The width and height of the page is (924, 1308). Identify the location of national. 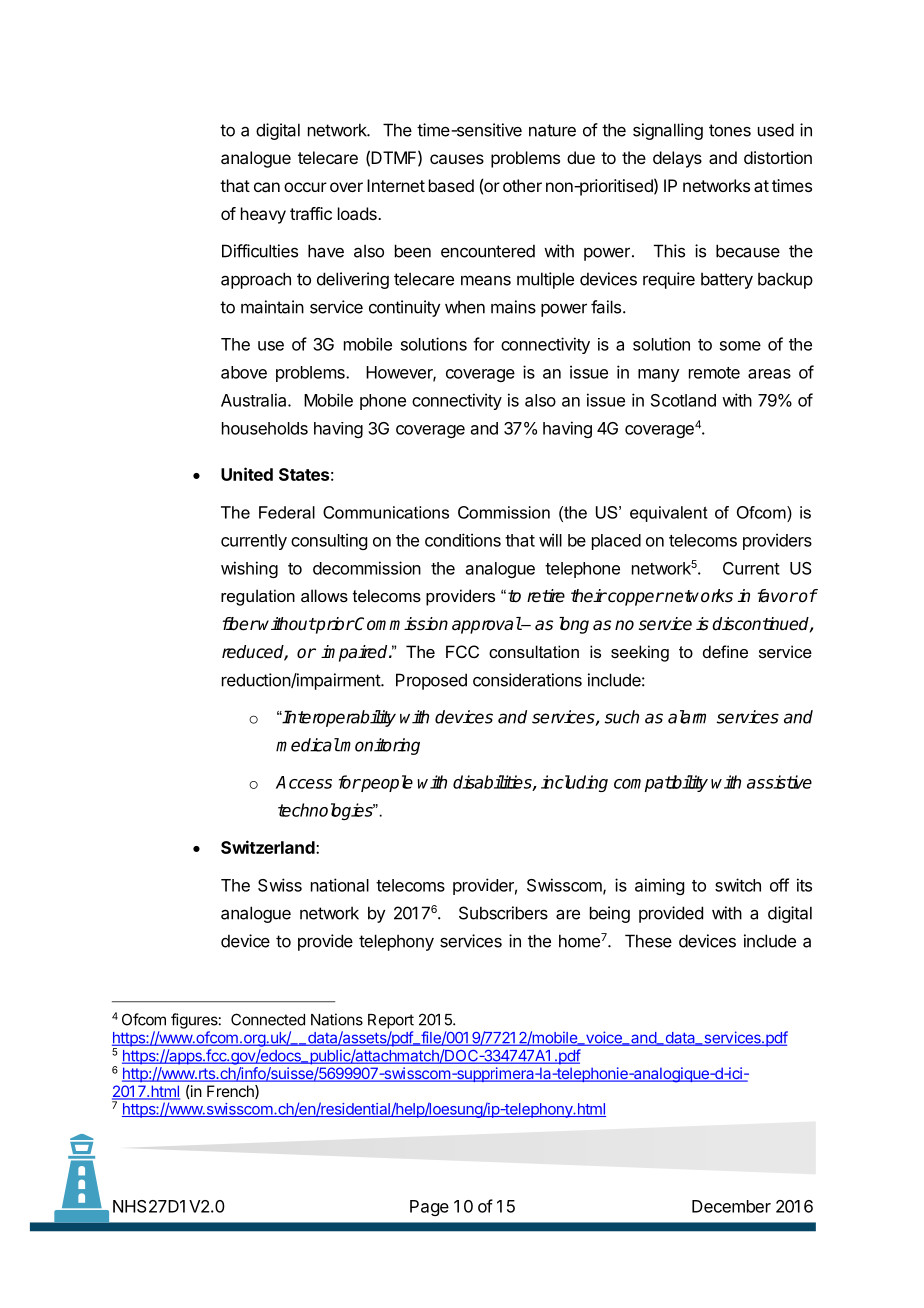
(340, 885).
